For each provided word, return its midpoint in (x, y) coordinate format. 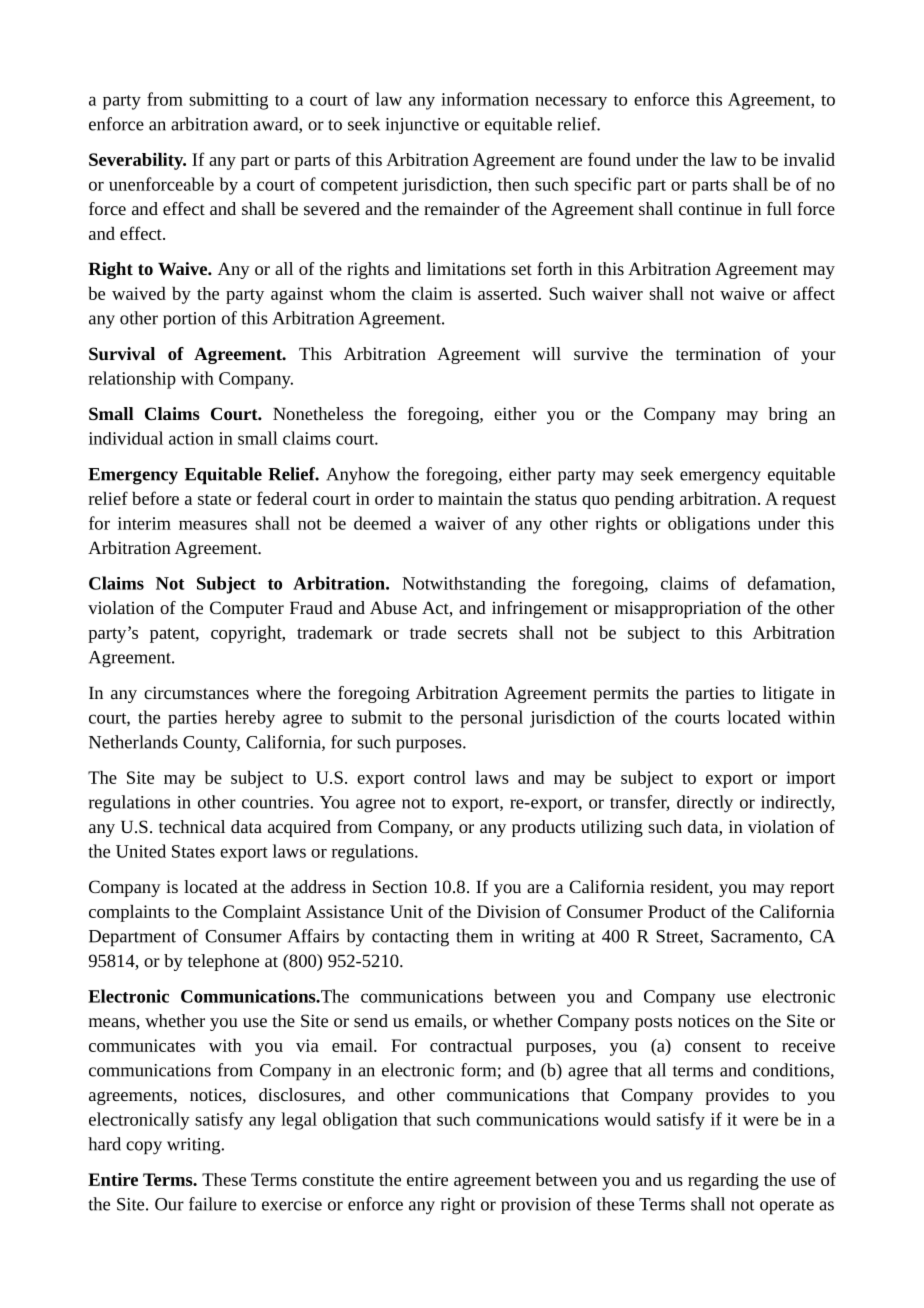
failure (213, 1204)
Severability (137, 161)
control (440, 777)
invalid (809, 159)
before (155, 498)
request (809, 501)
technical (192, 826)
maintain (470, 498)
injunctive (422, 126)
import (810, 779)
